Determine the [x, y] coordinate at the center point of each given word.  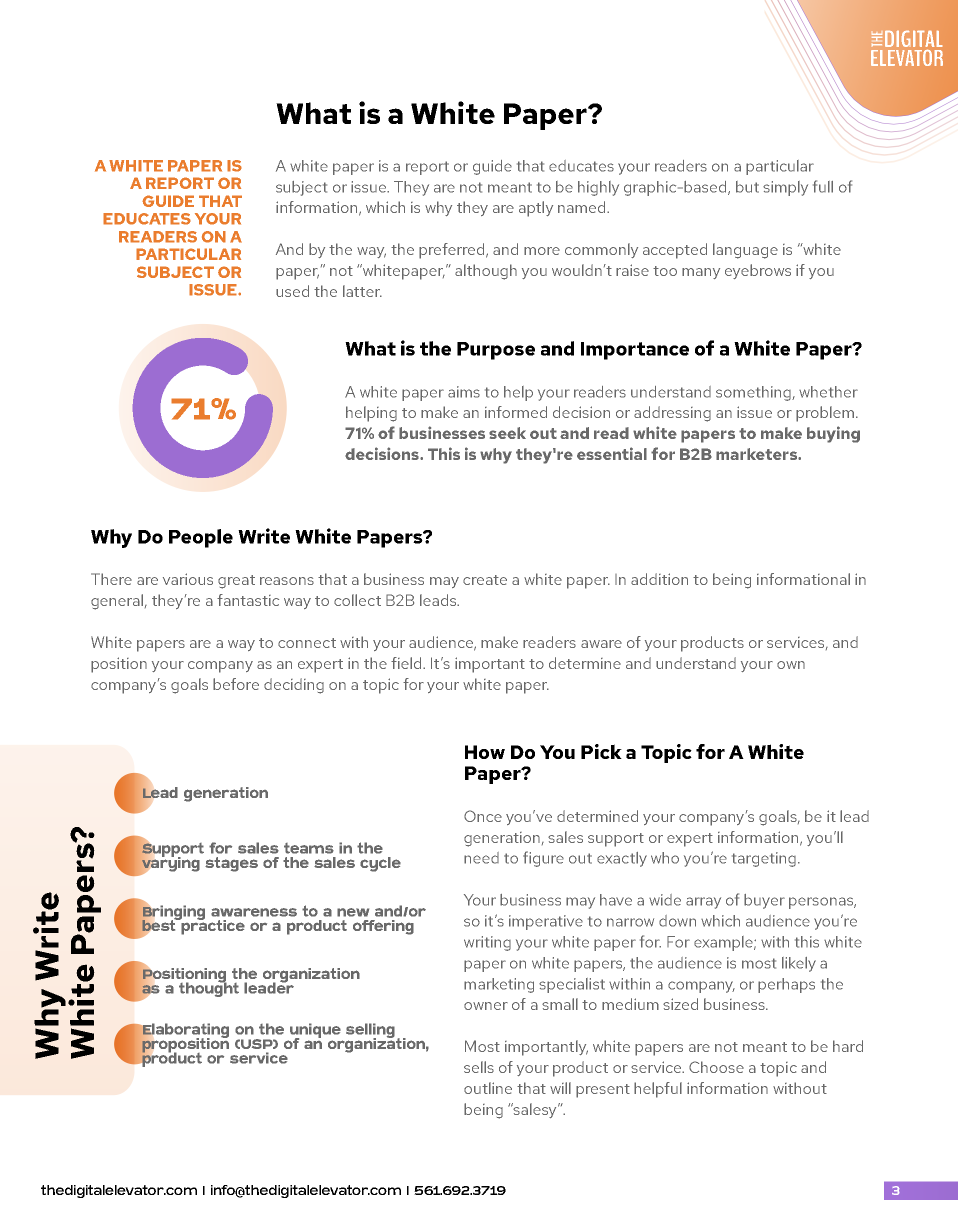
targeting [764, 859]
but [747, 187]
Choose [716, 1067]
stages [231, 864]
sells [479, 1067]
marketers [757, 454]
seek [507, 433]
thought [209, 988]
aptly [536, 209]
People [201, 538]
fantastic [248, 600]
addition [659, 579]
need [481, 858]
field [407, 663]
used [292, 291]
